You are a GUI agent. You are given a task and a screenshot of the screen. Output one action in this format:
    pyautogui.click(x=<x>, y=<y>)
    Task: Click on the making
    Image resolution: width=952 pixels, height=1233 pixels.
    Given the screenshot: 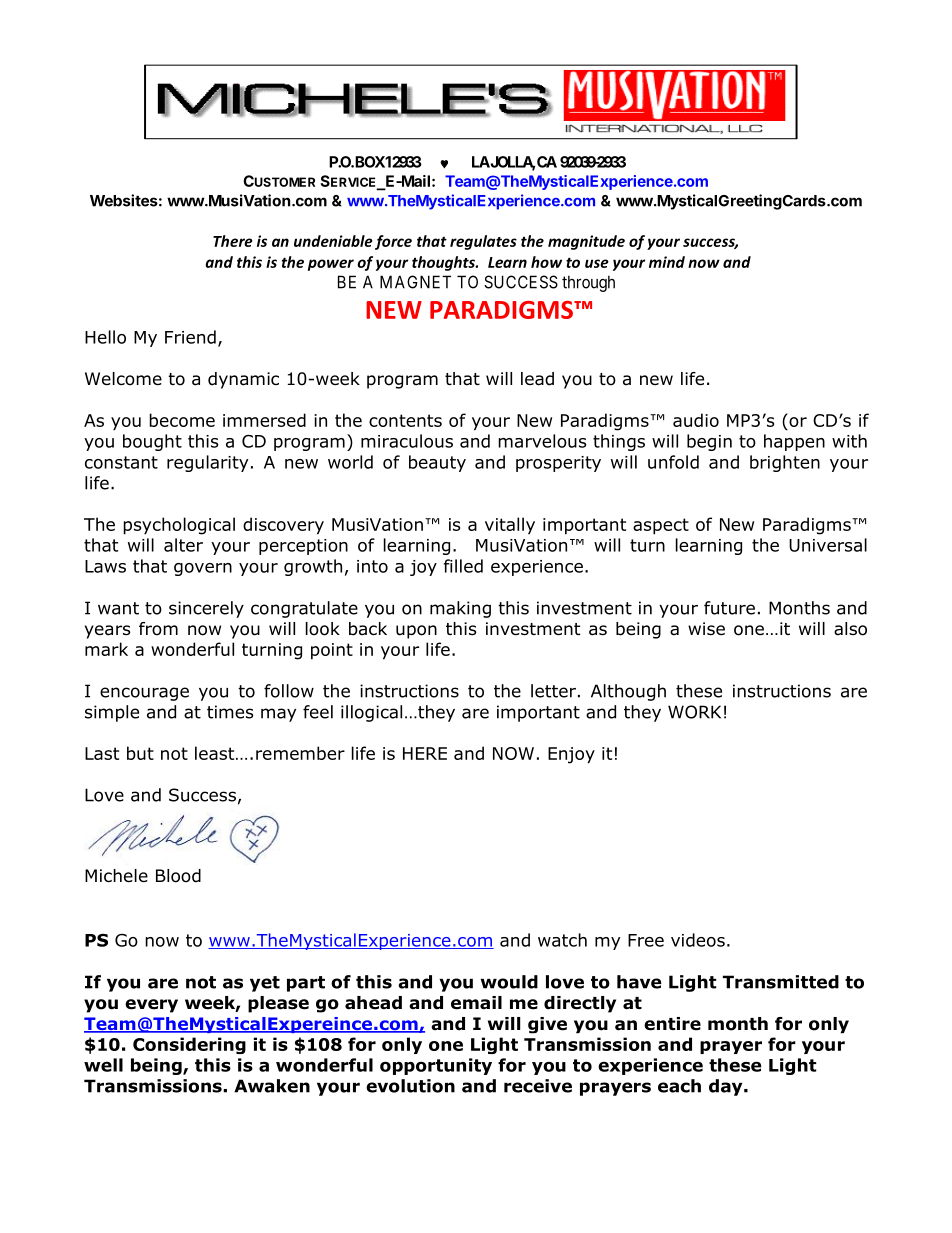 What is the action you would take?
    pyautogui.click(x=460, y=609)
